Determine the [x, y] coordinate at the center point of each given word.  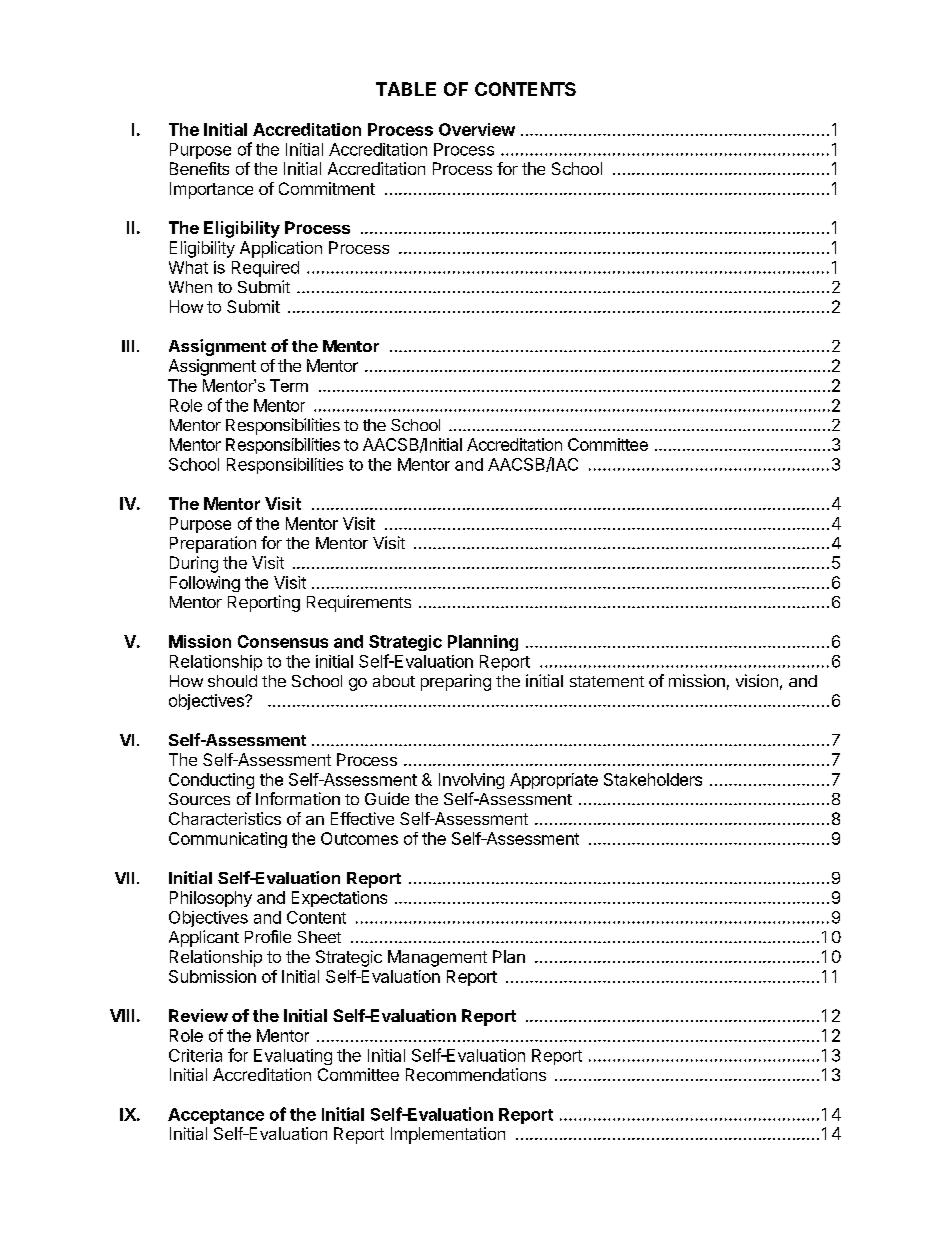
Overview [477, 129]
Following [205, 584]
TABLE [406, 89]
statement [607, 681]
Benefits [199, 168]
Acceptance [216, 1116]
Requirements [359, 603]
